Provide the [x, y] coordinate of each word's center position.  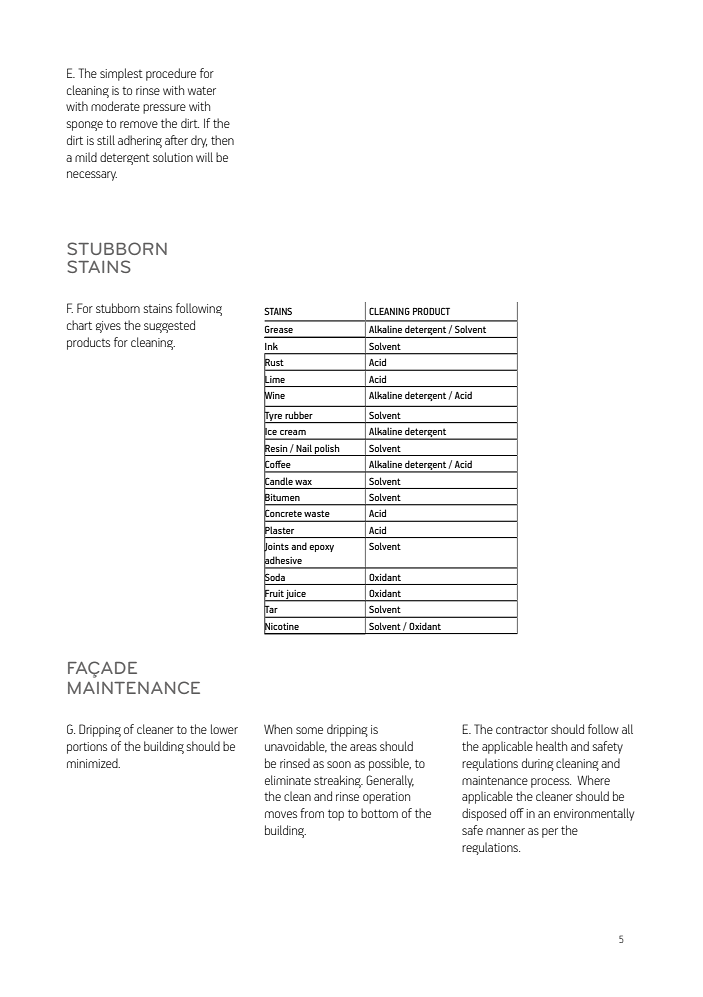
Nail [304, 448]
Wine [274, 395]
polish [327, 450]
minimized [93, 763]
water [202, 90]
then [222, 140]
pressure [164, 109]
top [336, 815]
